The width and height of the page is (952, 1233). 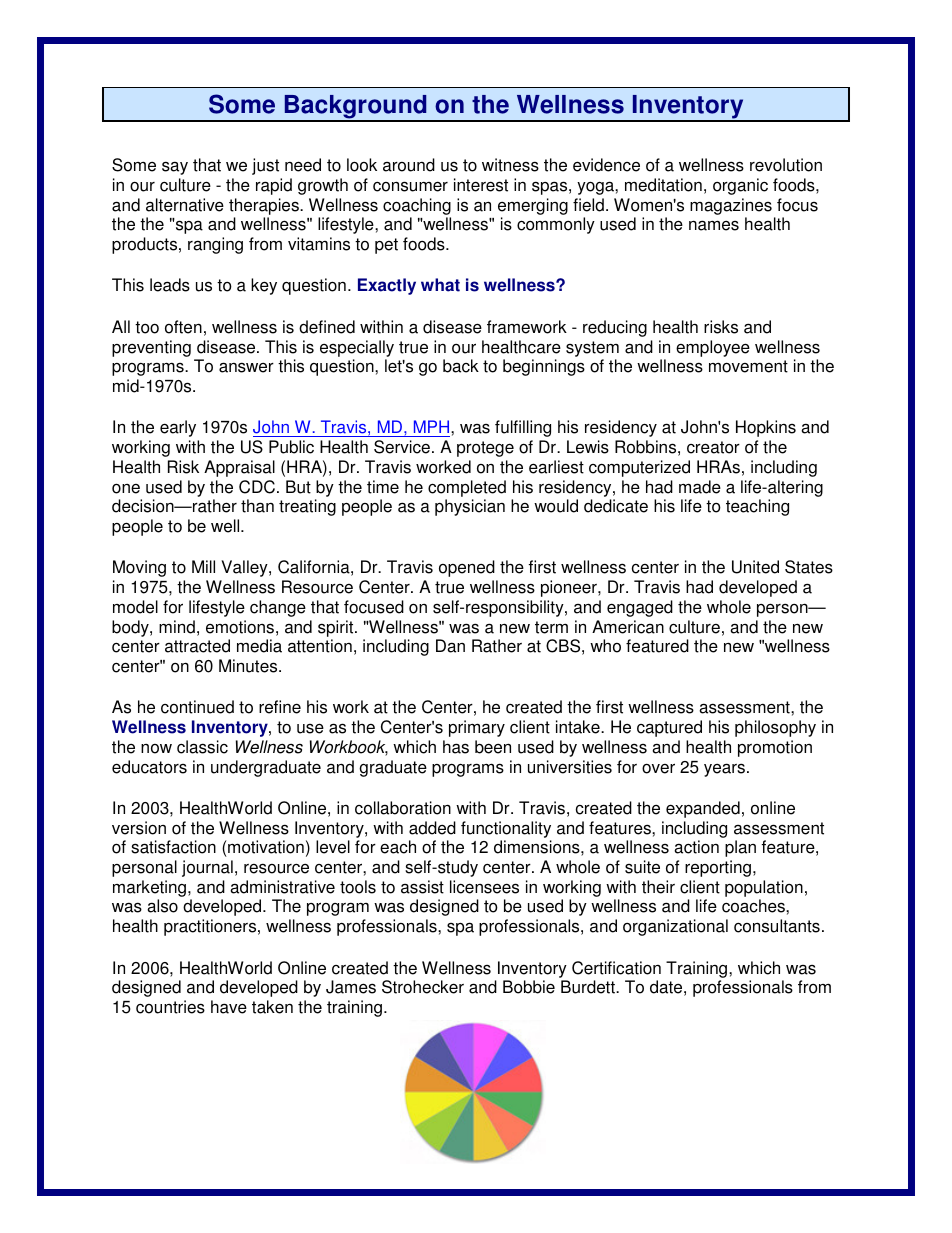 I want to click on Bobbie, so click(x=529, y=987).
